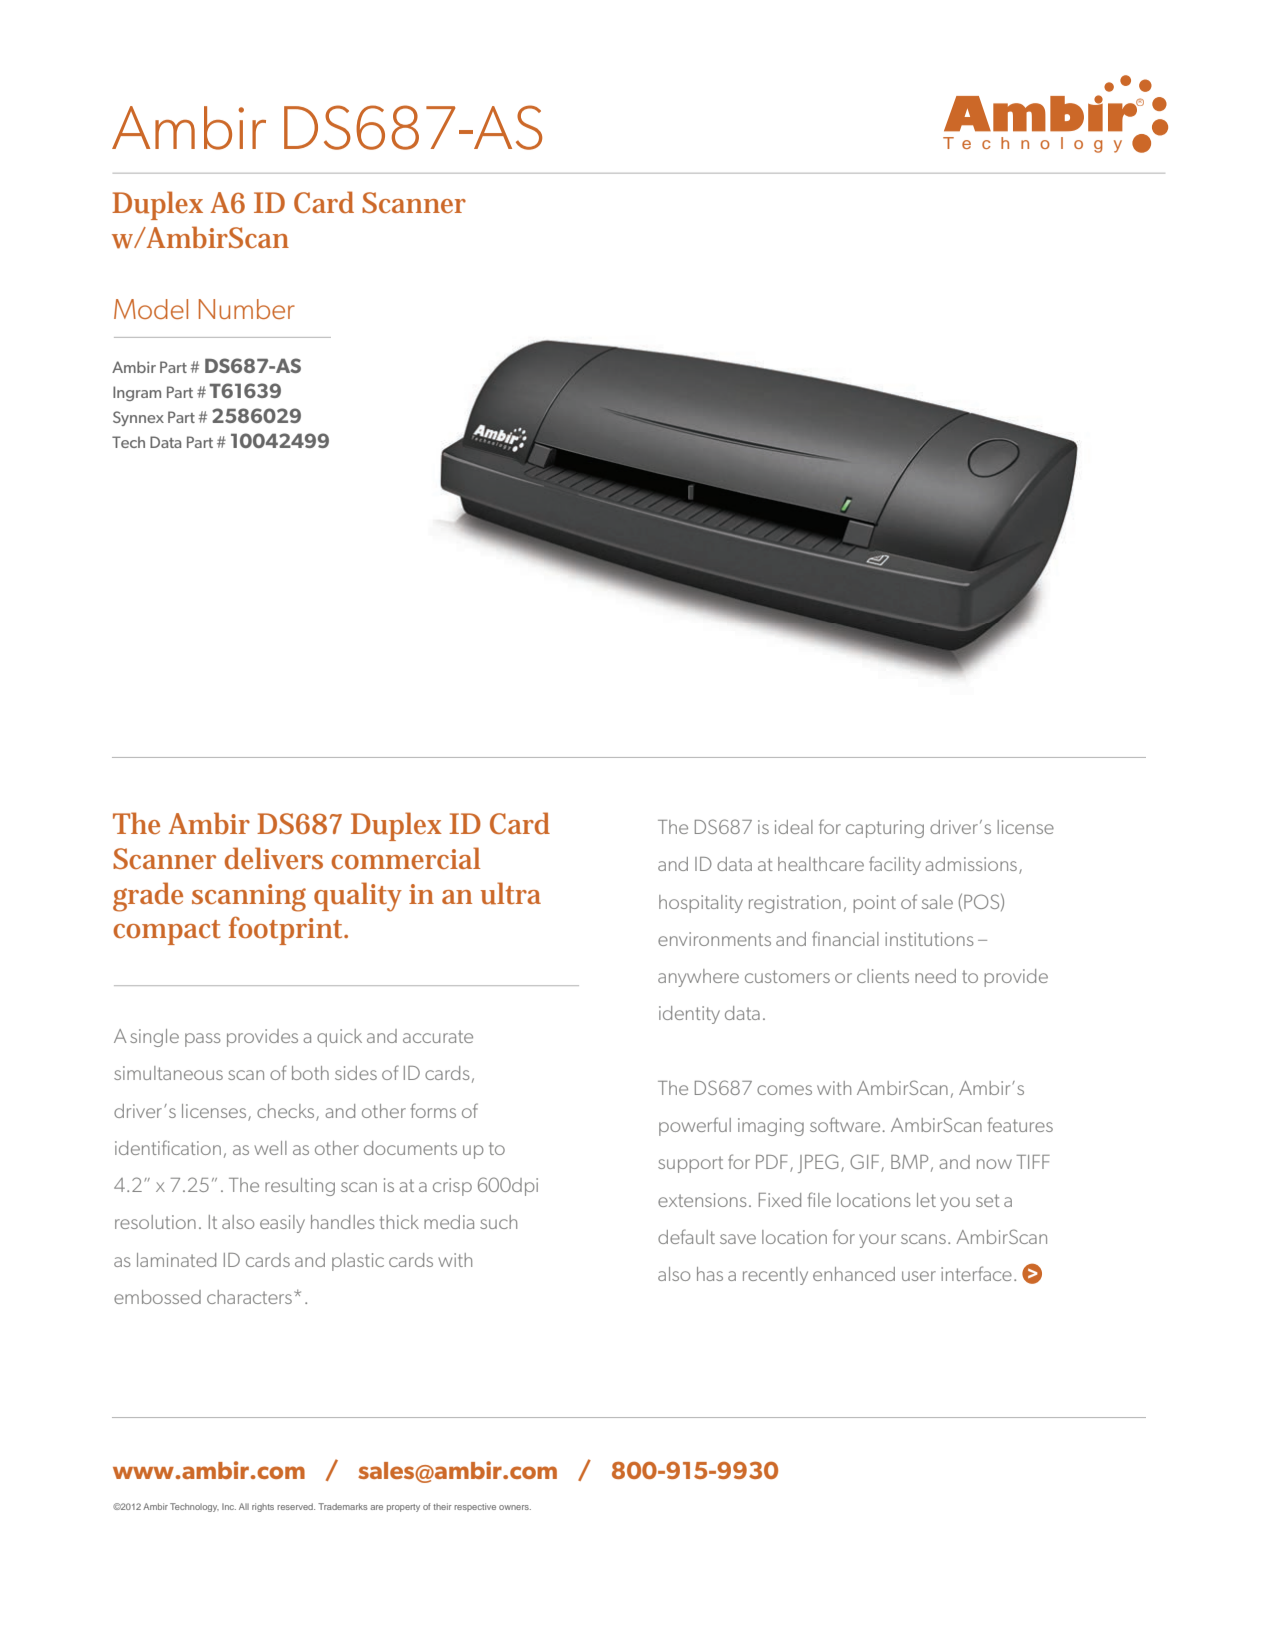 This document has width=1266, height=1639. I want to click on owners, so click(515, 1507).
